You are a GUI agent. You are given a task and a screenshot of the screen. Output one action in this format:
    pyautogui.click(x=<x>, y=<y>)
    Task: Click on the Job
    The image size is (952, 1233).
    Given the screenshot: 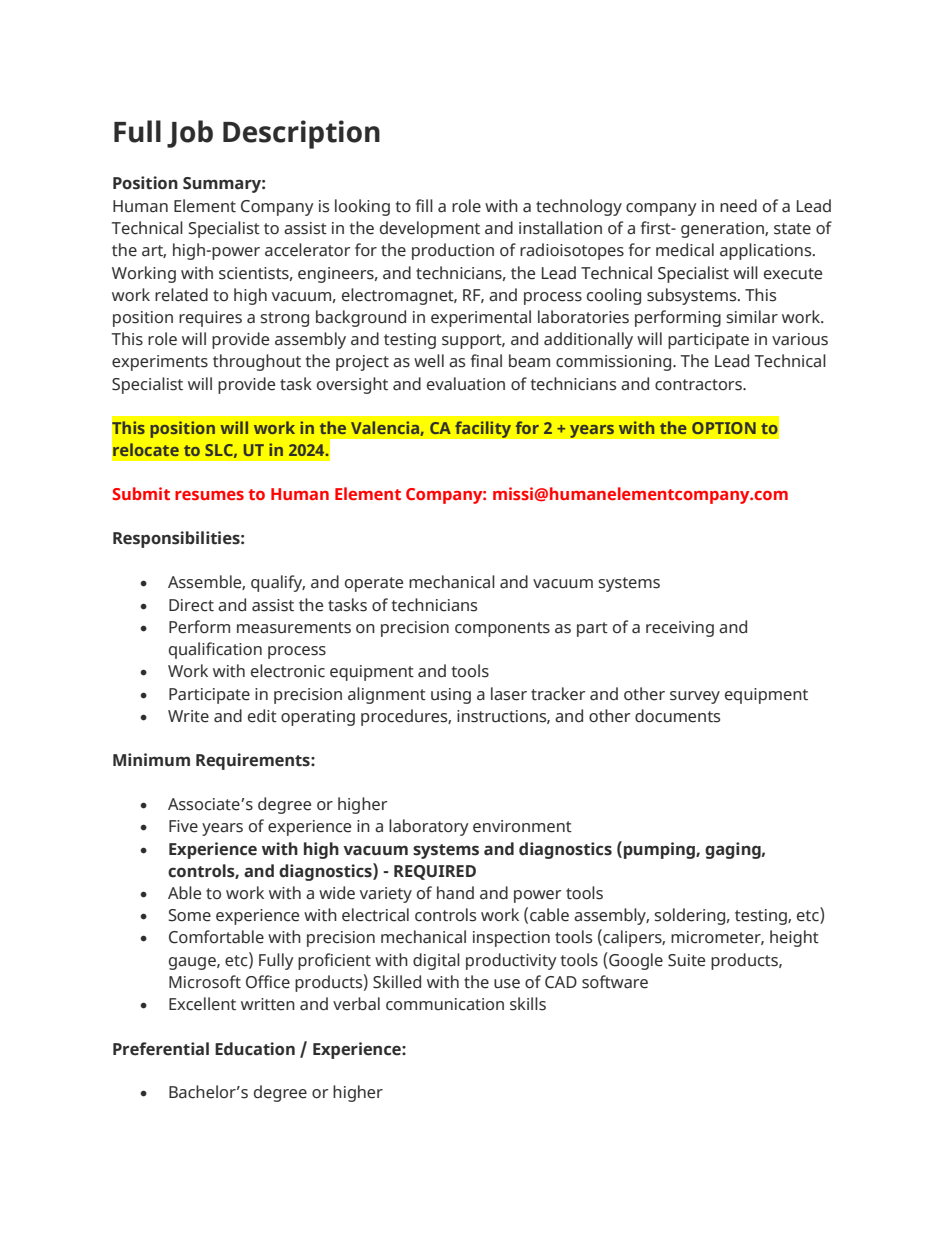 What is the action you would take?
    pyautogui.click(x=190, y=134)
